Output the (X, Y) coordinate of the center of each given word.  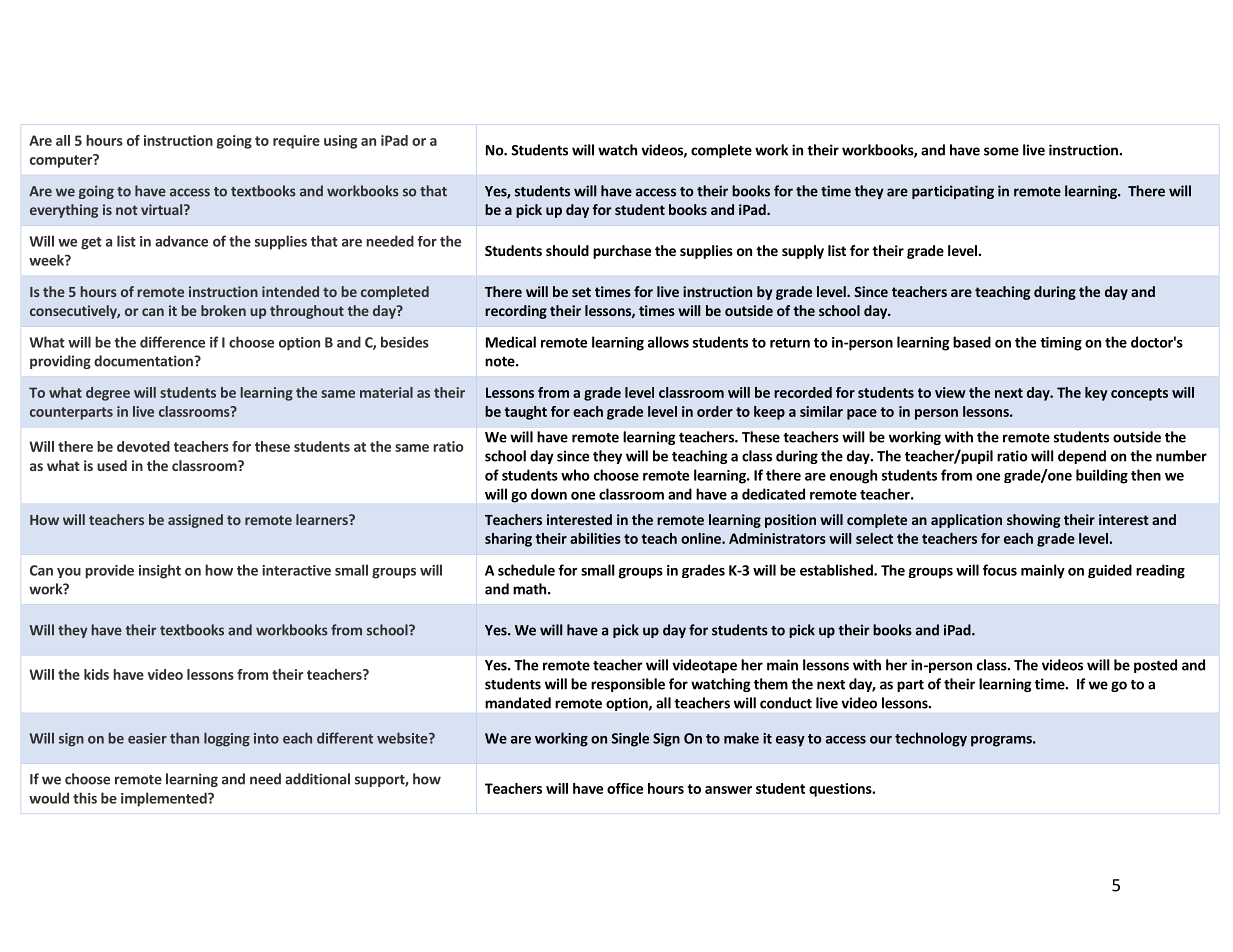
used (112, 465)
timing (1061, 344)
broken (223, 310)
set (581, 292)
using (340, 142)
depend (1082, 457)
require (296, 142)
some (1001, 151)
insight (160, 571)
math (529, 589)
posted (1155, 666)
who (575, 475)
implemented (165, 799)
